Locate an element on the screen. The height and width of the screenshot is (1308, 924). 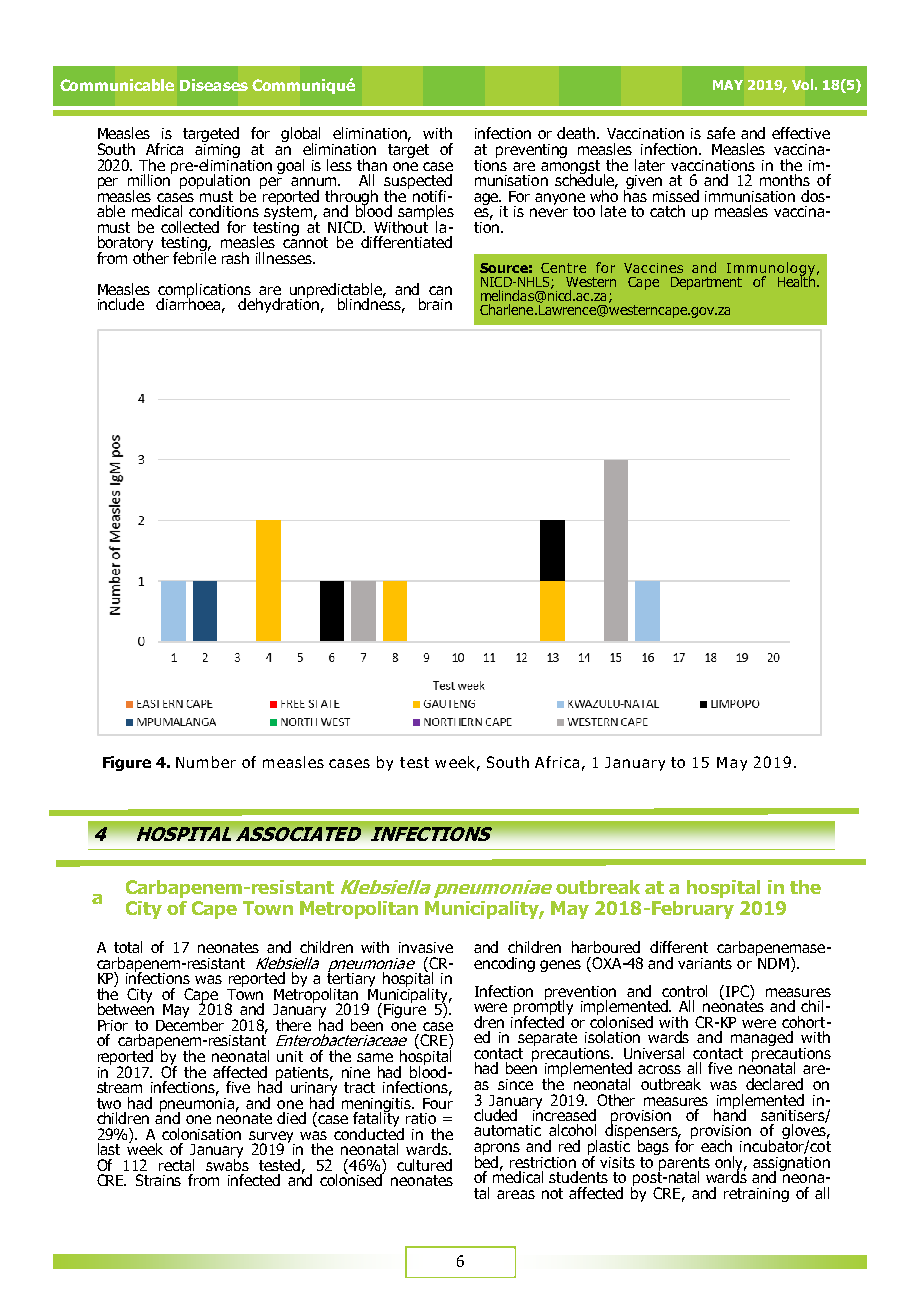
rectal is located at coordinates (176, 1165).
